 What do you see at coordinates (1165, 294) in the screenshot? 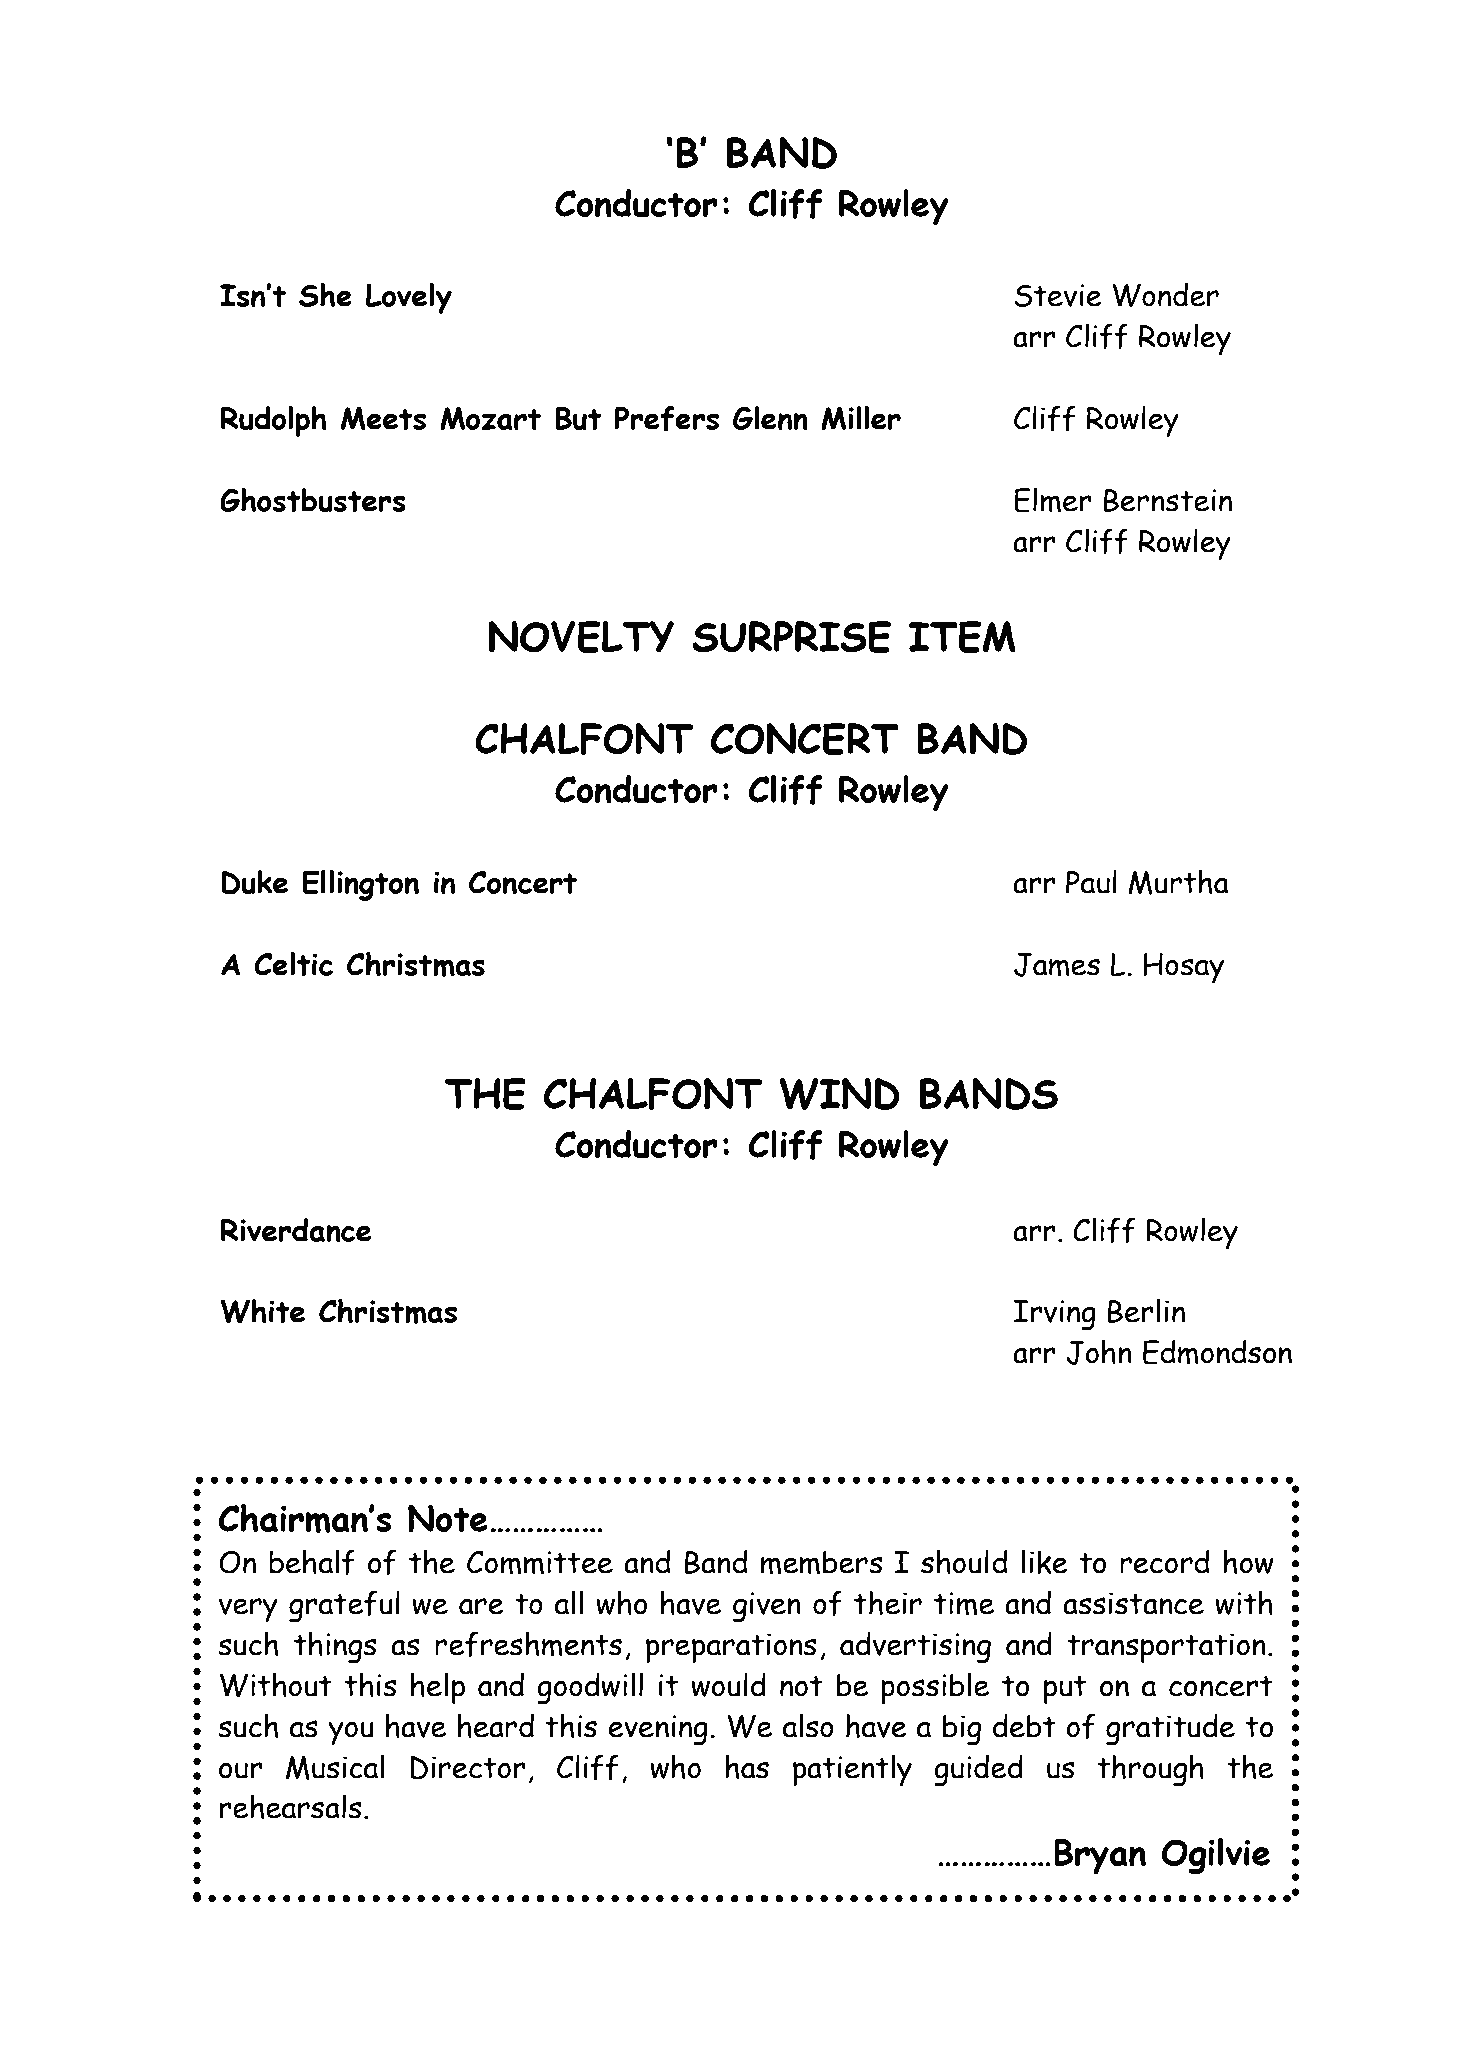
I see `Wonder` at bounding box center [1165, 294].
